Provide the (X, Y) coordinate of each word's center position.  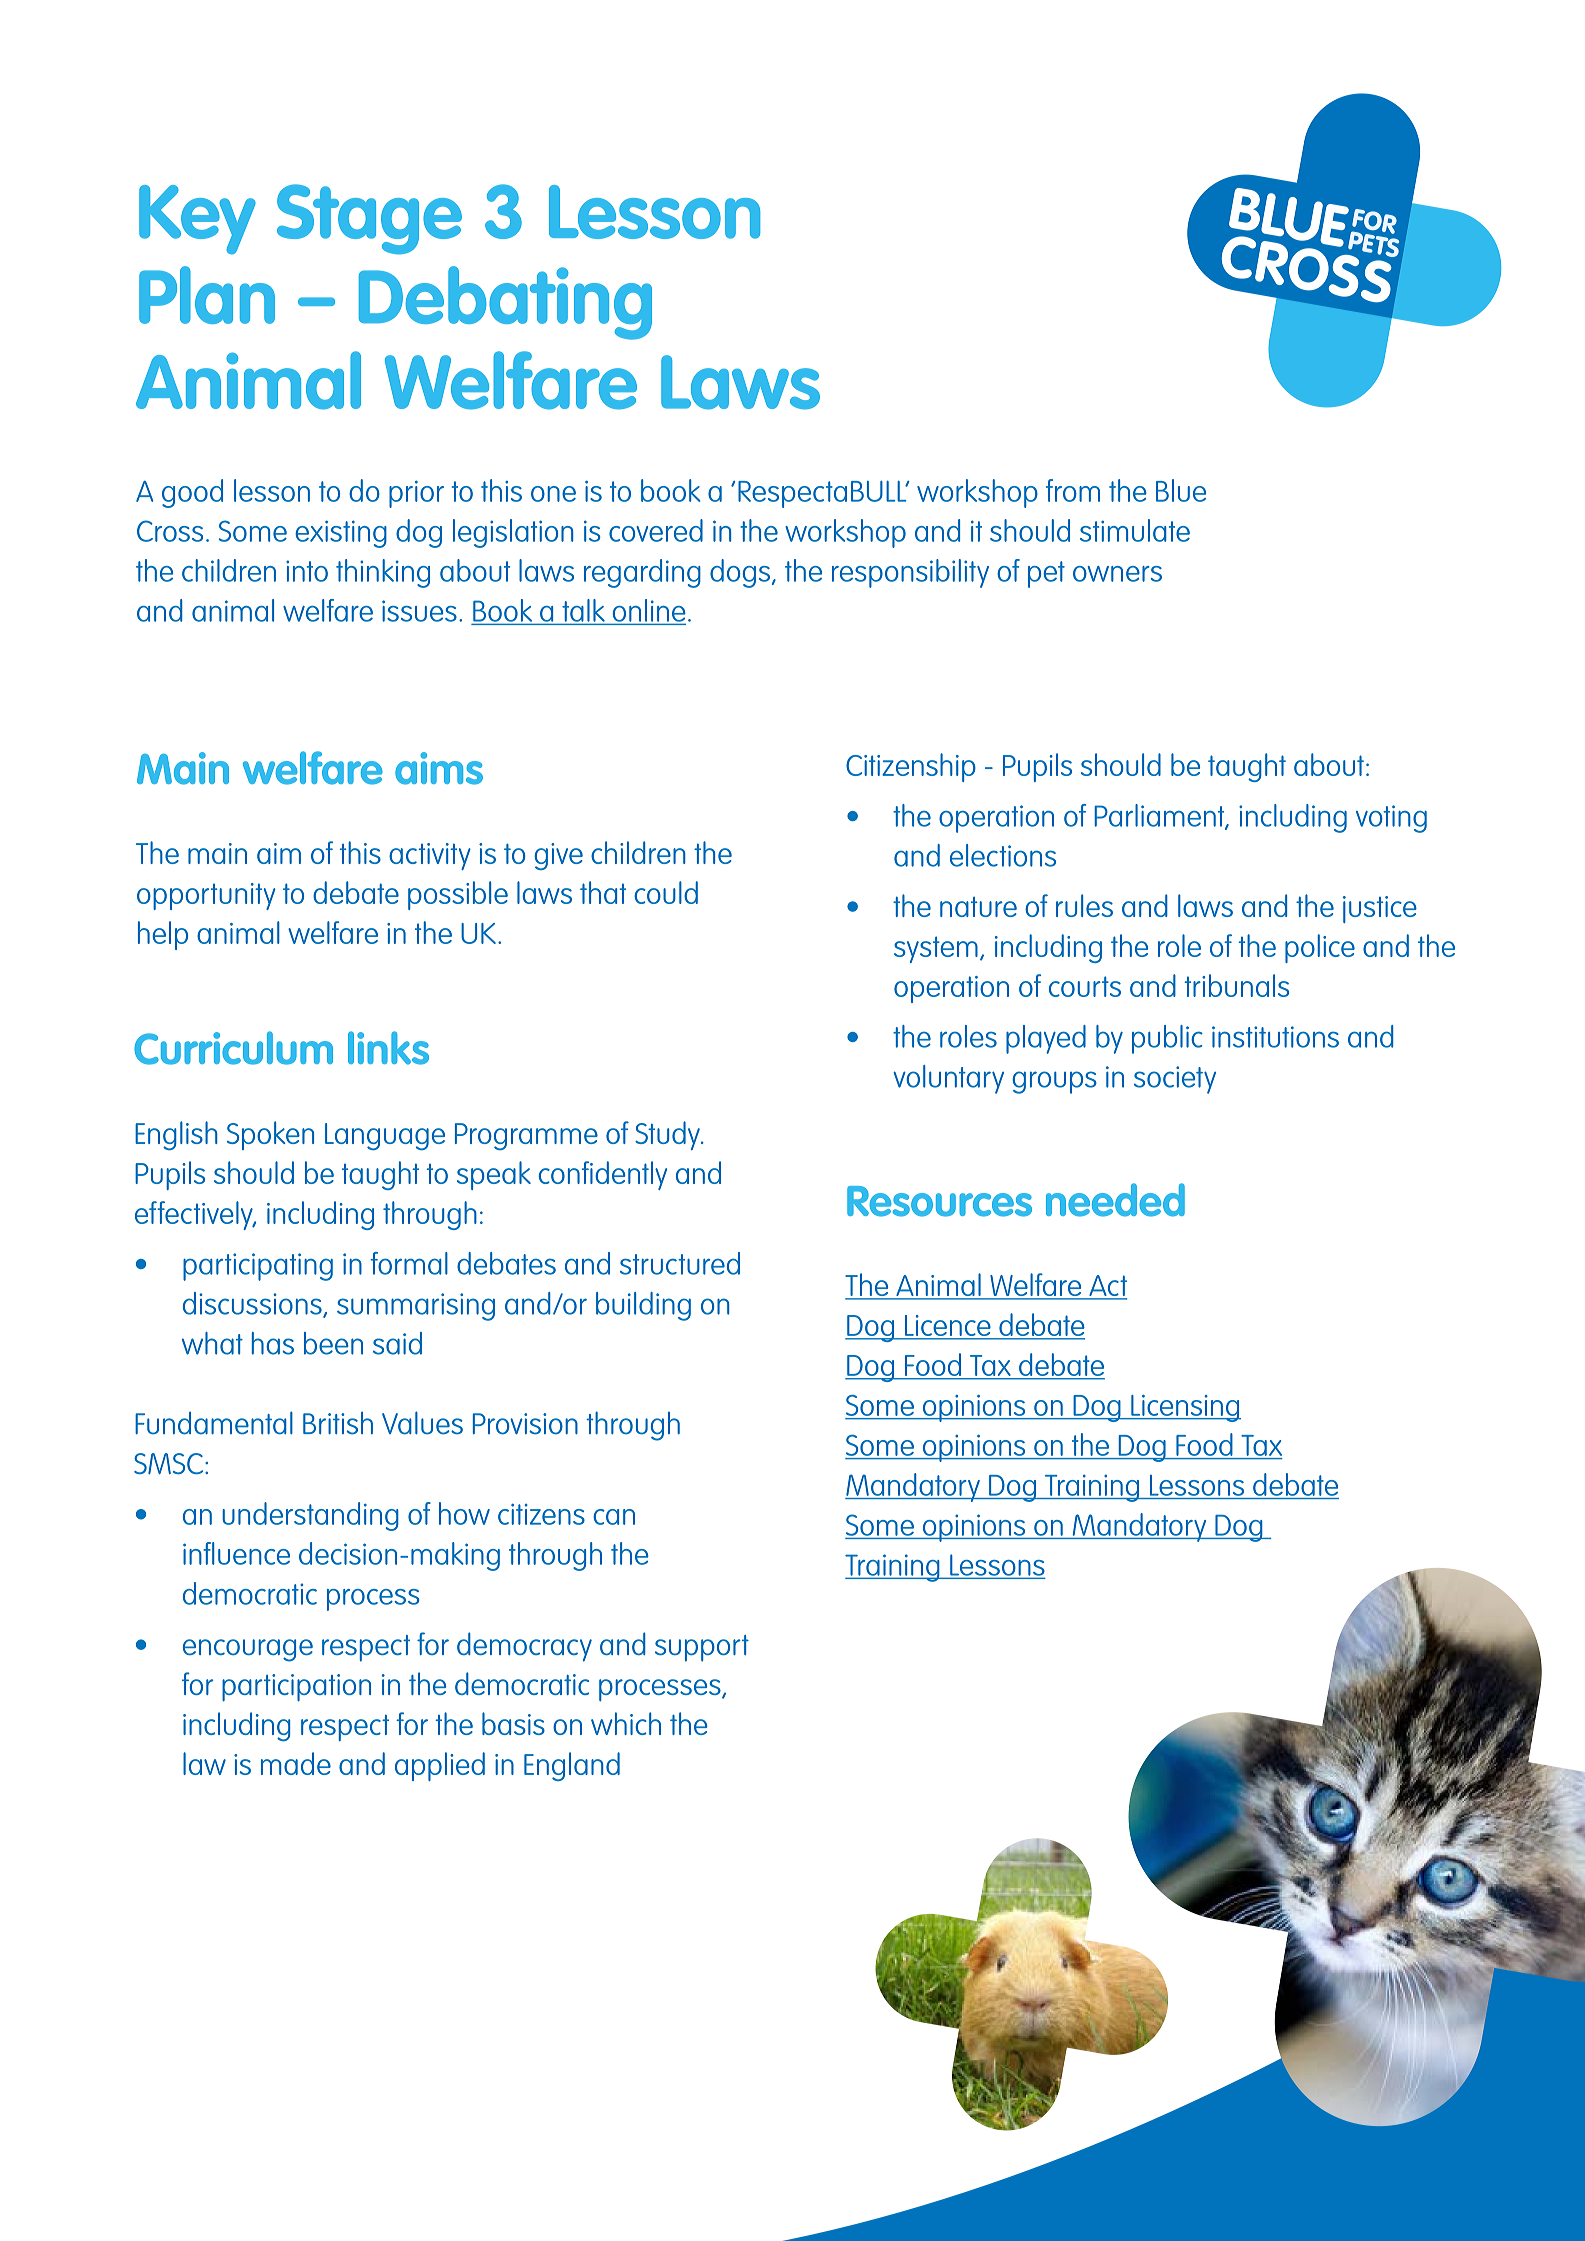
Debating (505, 303)
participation (296, 1688)
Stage (369, 219)
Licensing (1185, 1408)
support (702, 1648)
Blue (1181, 490)
